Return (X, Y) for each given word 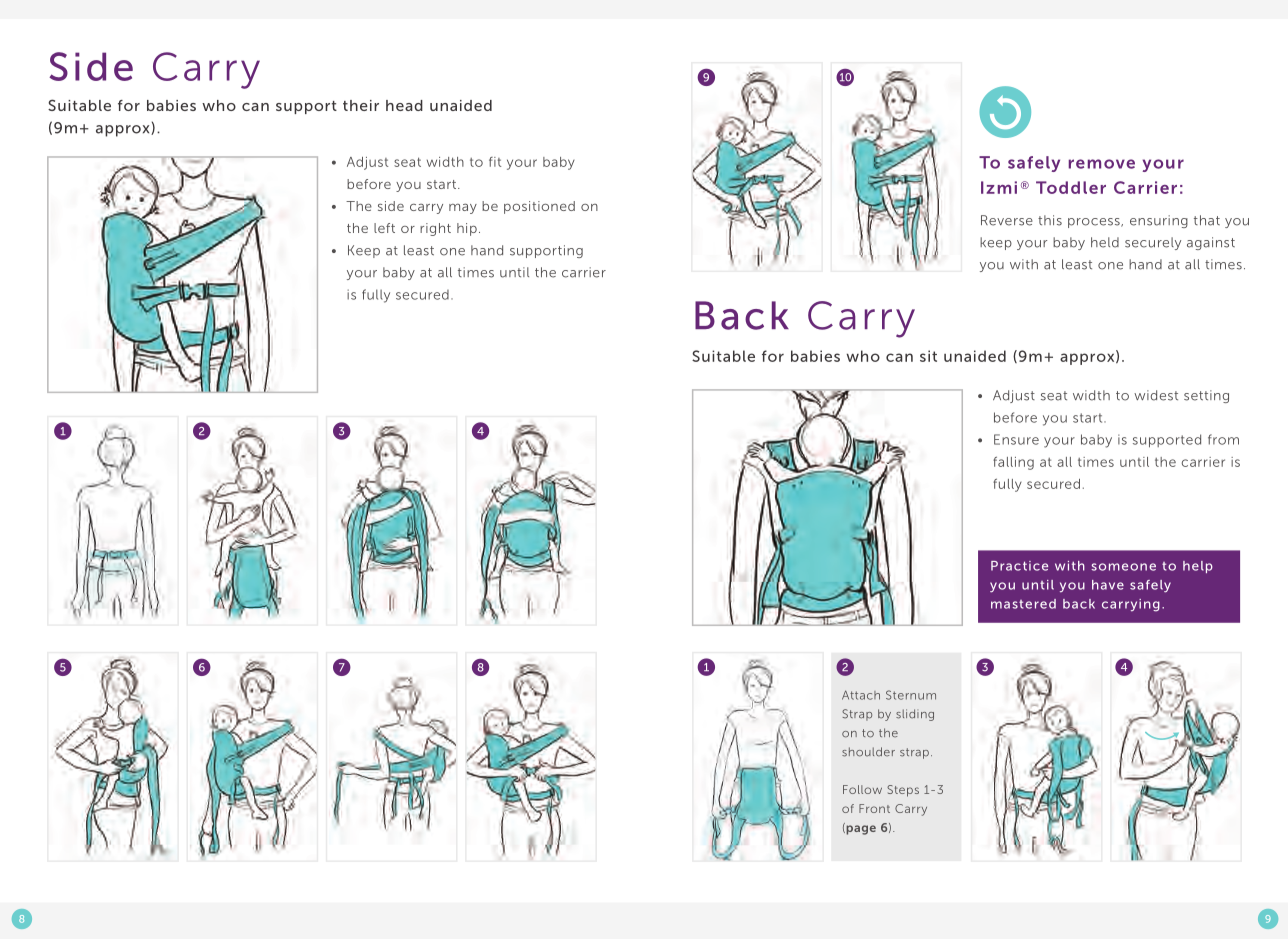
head (404, 105)
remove (1102, 164)
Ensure (1016, 439)
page (860, 829)
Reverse (1007, 220)
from (1223, 439)
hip (467, 229)
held (1105, 242)
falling (1013, 463)
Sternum (911, 695)
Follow (862, 789)
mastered (1023, 604)
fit (495, 162)
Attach (861, 695)
